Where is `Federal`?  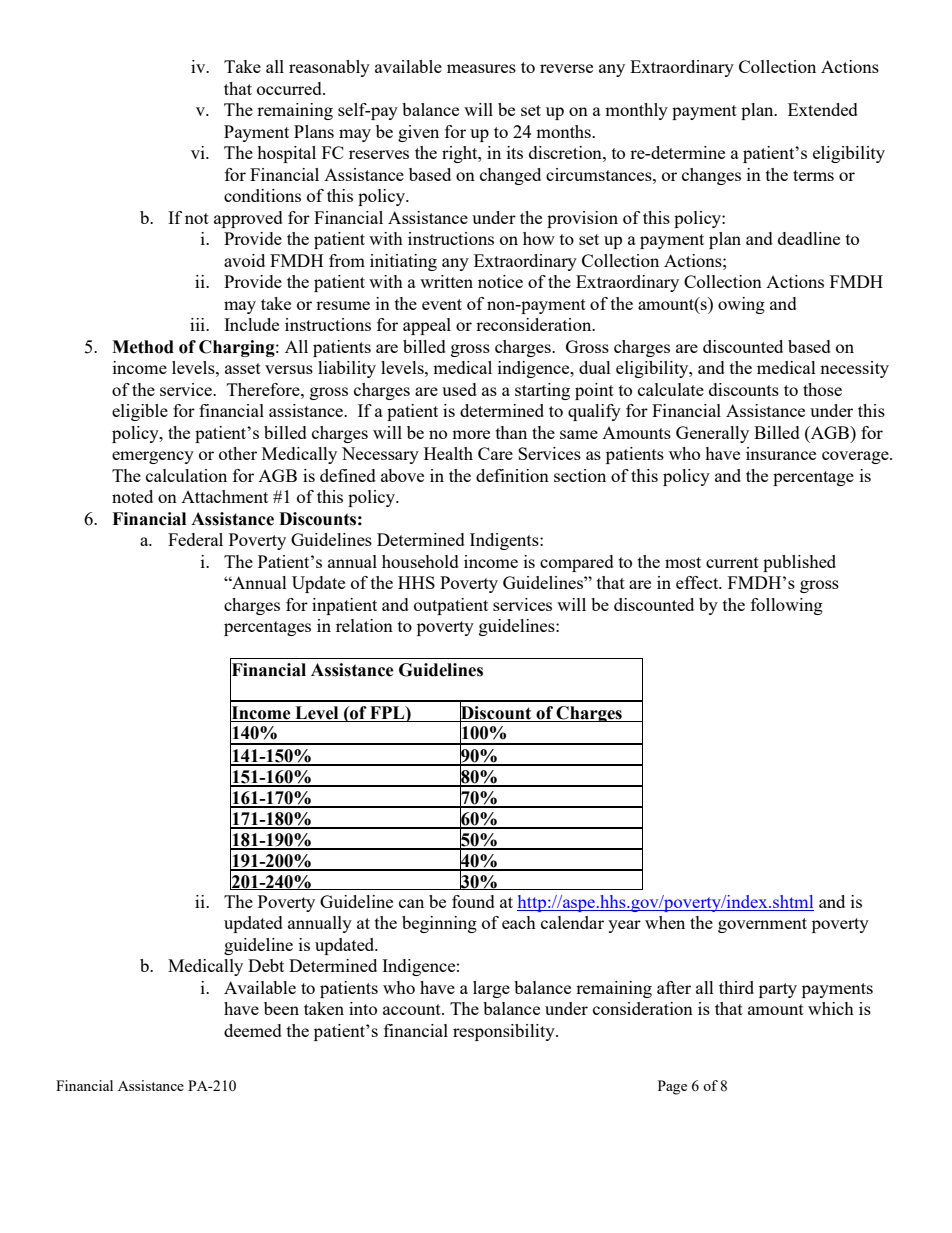
Federal is located at coordinates (195, 539).
